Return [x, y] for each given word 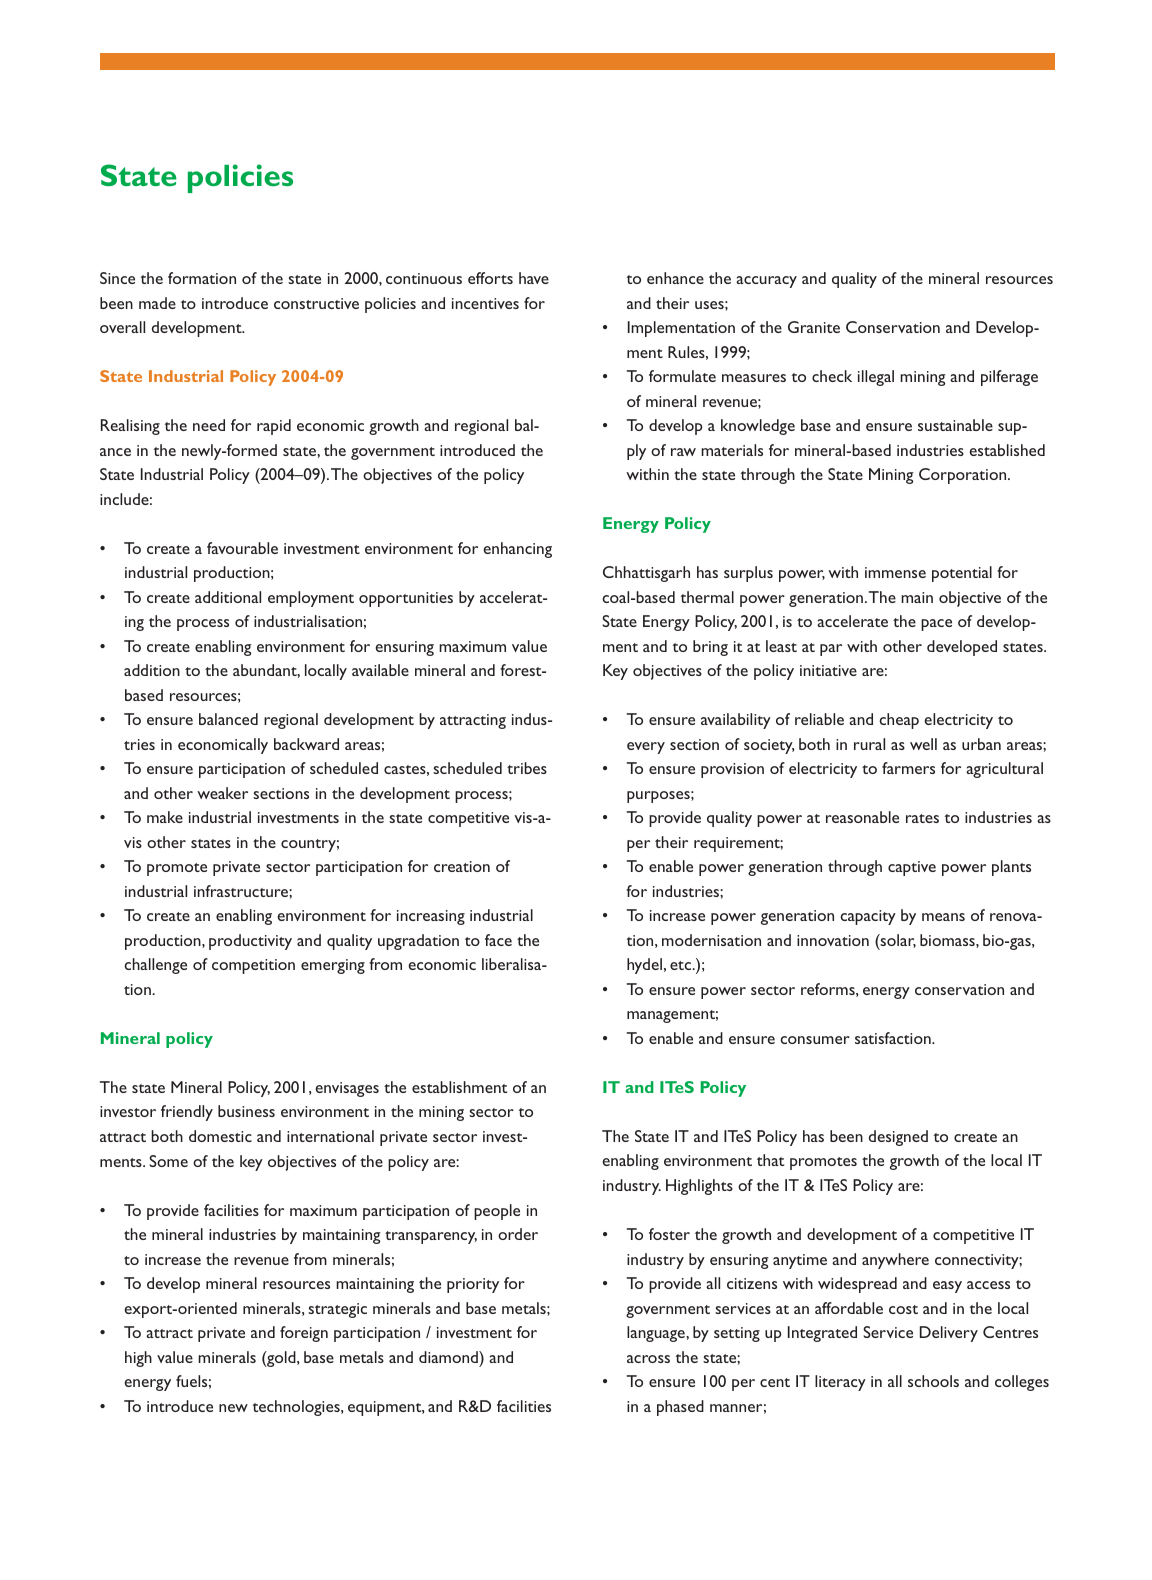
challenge [155, 966]
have [534, 278]
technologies [297, 1408]
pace [936, 625]
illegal [876, 378]
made [157, 303]
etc [681, 965]
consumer [815, 1040]
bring [710, 648]
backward [306, 744]
